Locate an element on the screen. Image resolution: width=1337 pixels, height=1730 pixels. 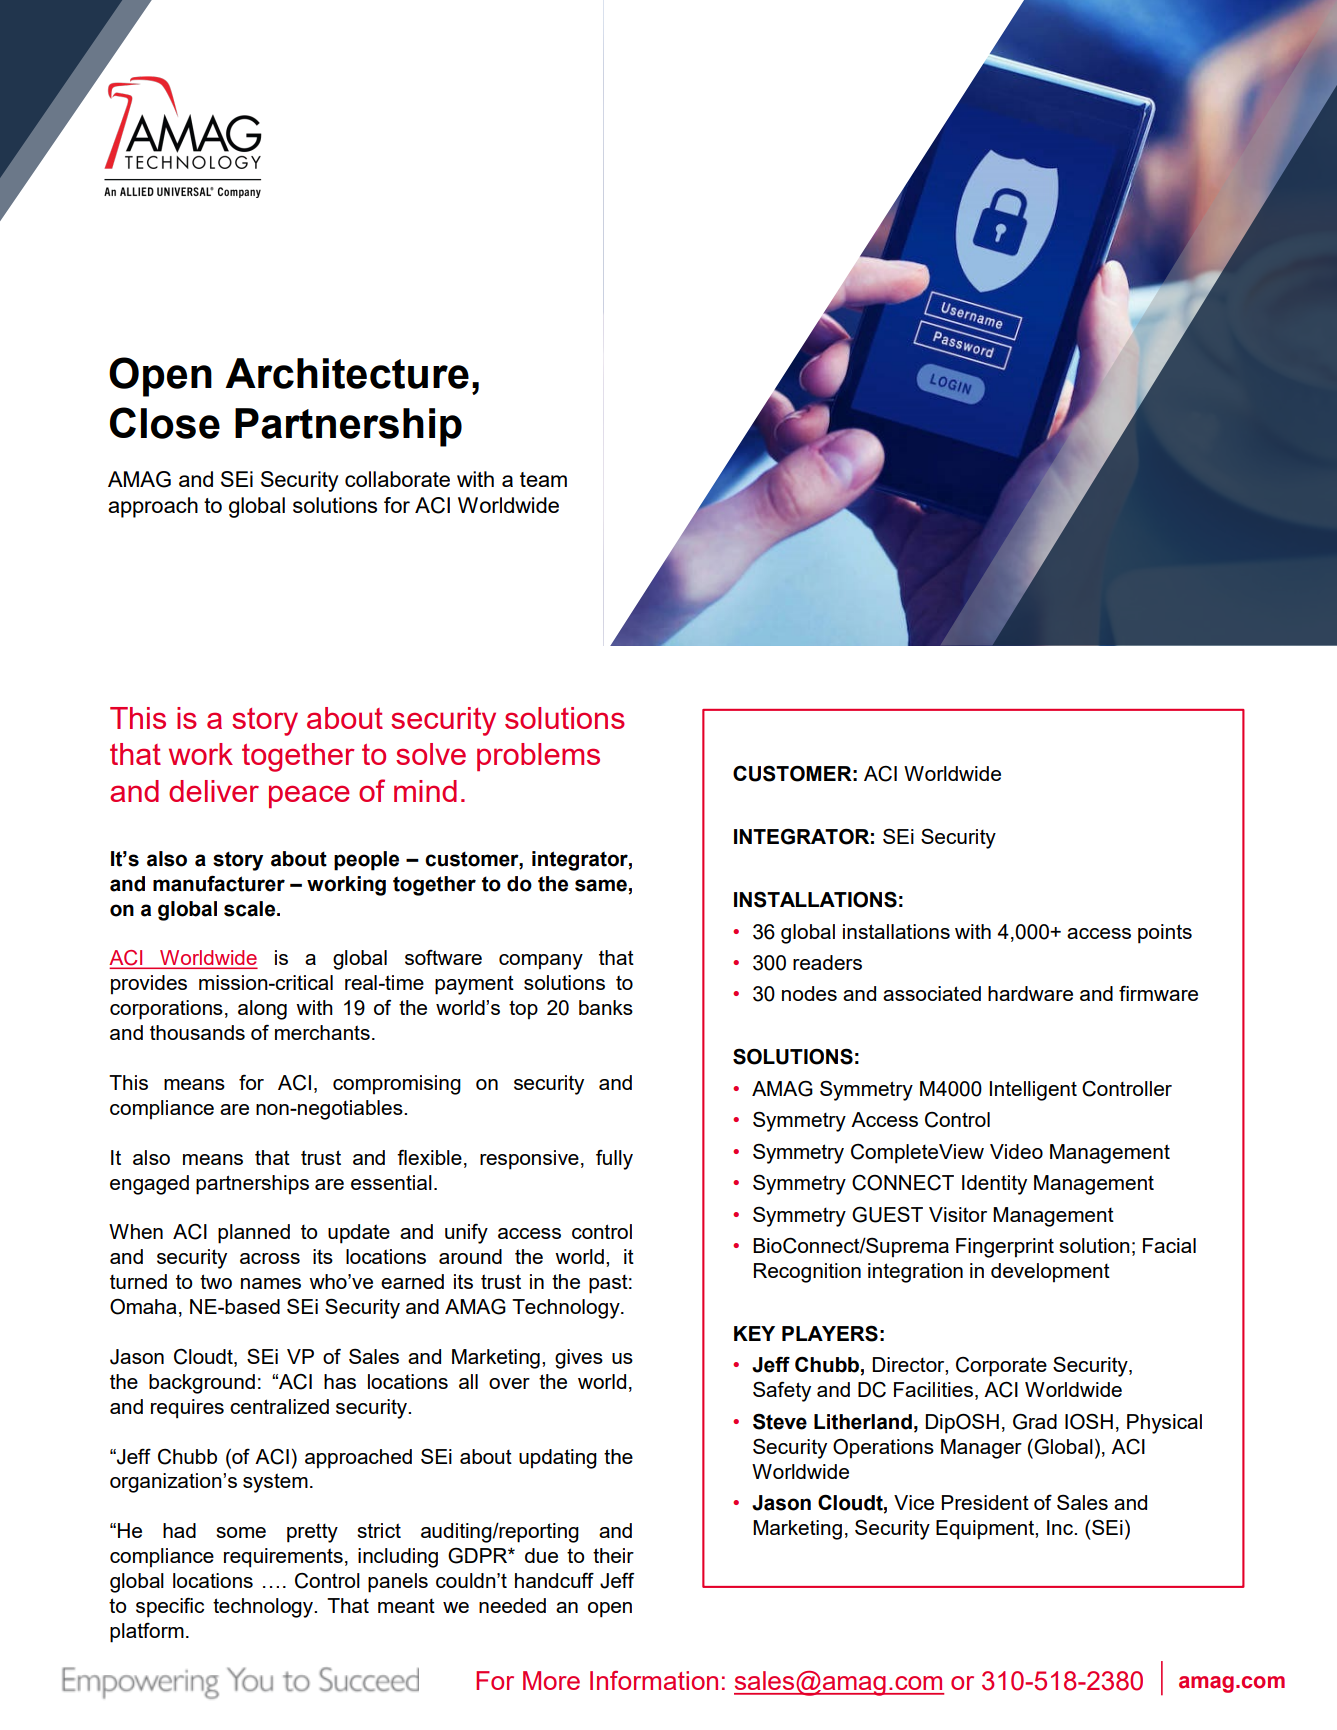
team is located at coordinates (543, 479).
